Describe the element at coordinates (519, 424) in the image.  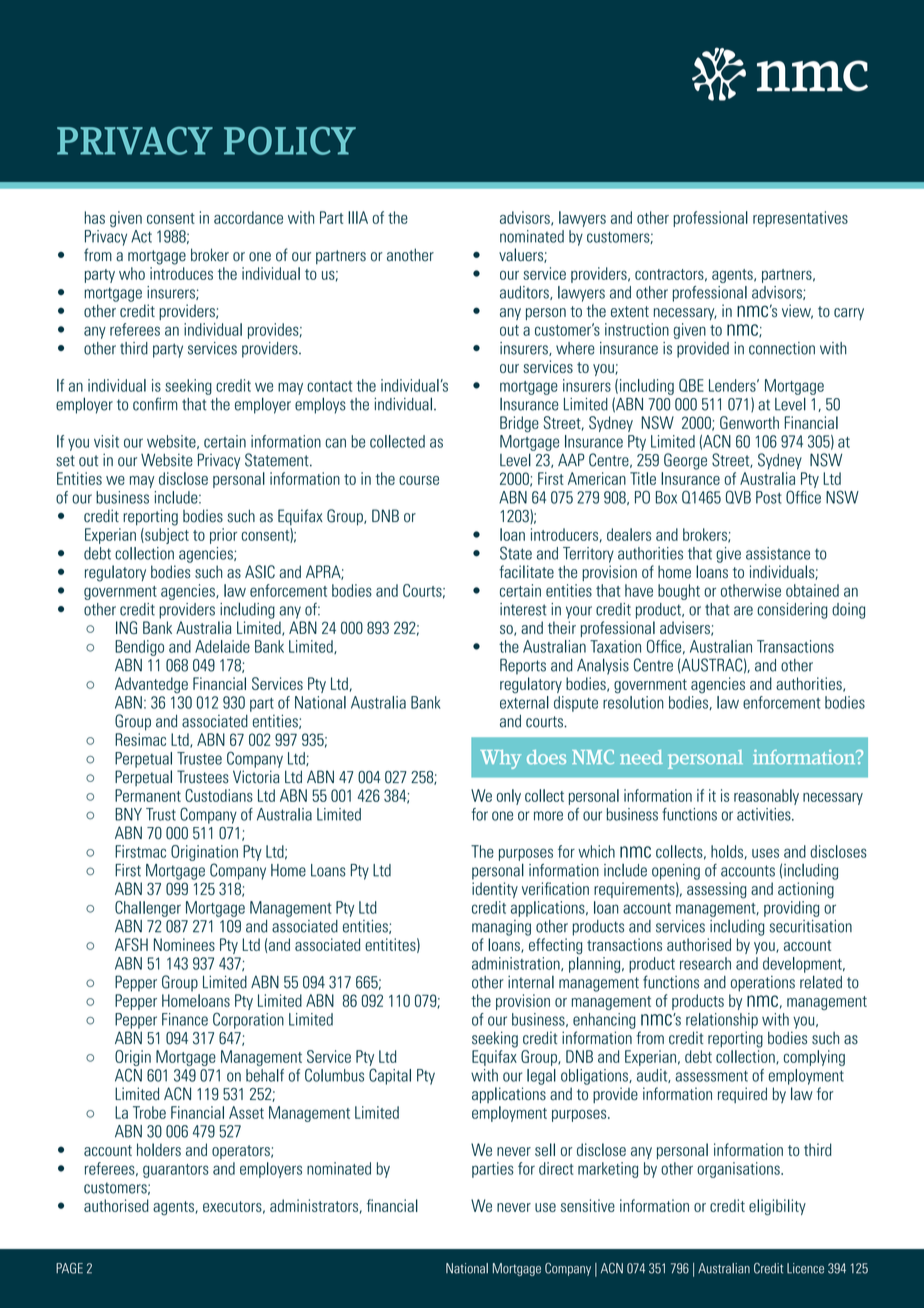
I see `Bridge` at that location.
